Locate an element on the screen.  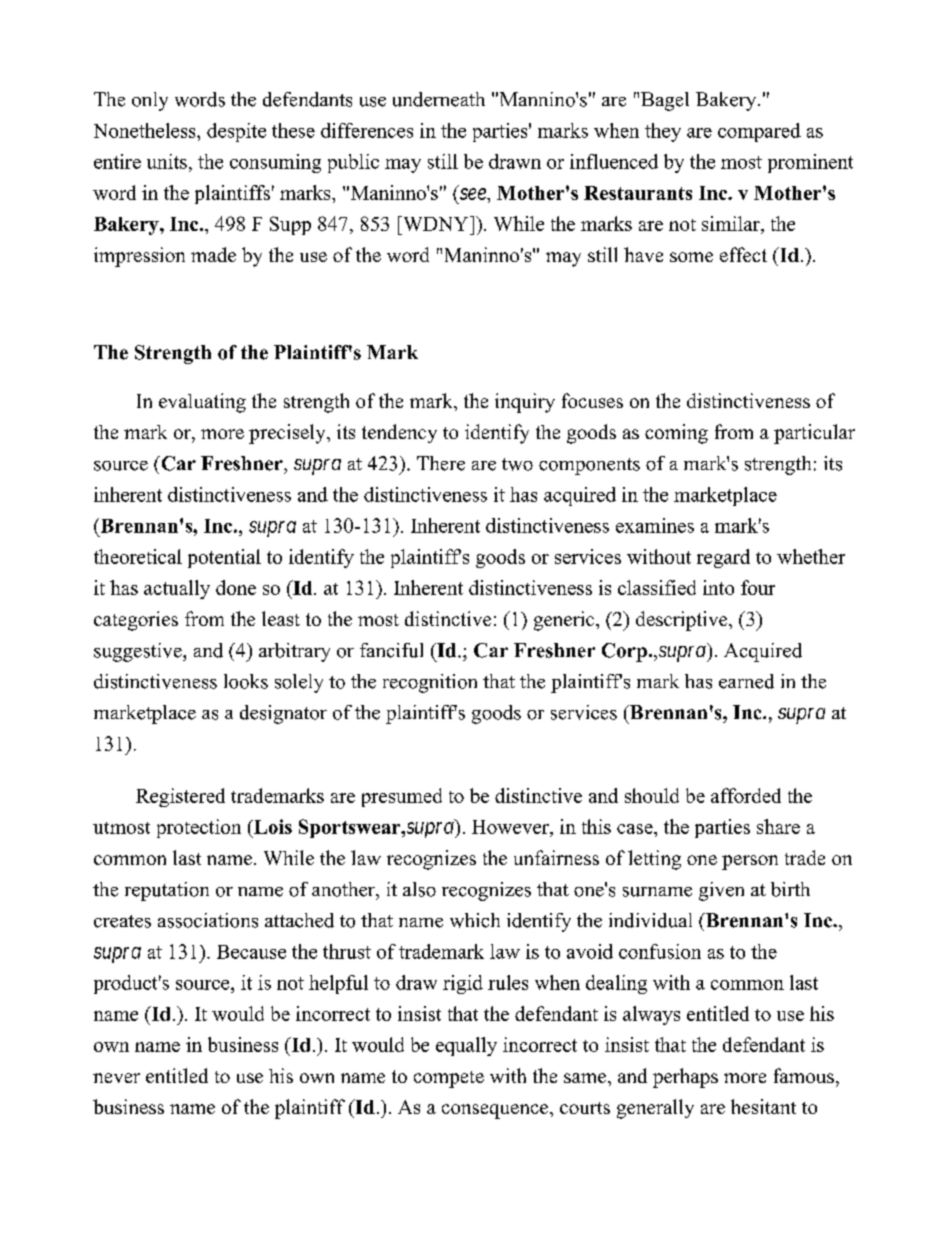
fanciful is located at coordinates (391, 650).
